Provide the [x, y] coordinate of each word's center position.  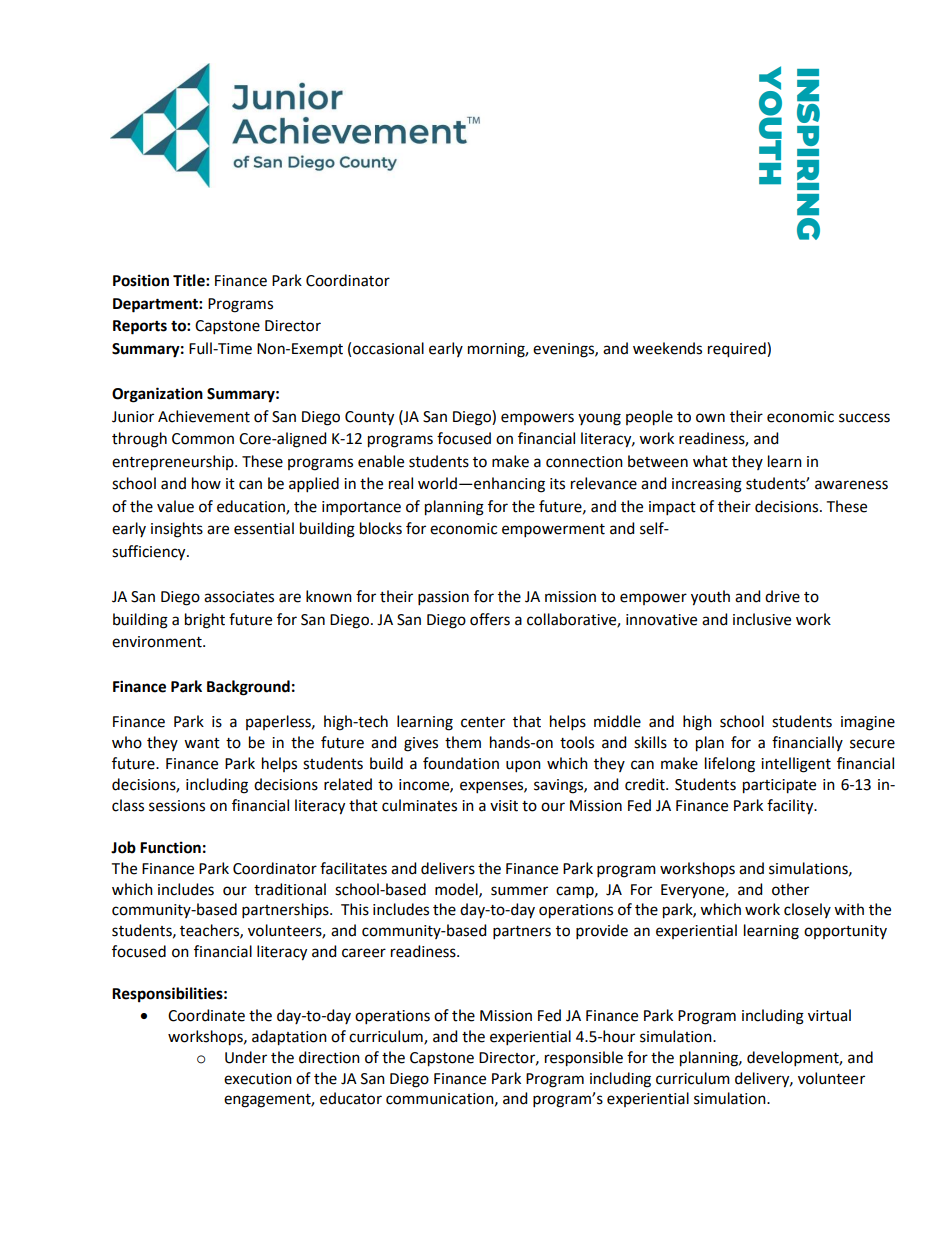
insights [177, 530]
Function [170, 847]
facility [791, 807]
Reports [140, 327]
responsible [584, 1059]
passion [443, 598]
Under [246, 1057]
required [738, 350]
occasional [388, 348]
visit [504, 806]
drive [782, 596]
